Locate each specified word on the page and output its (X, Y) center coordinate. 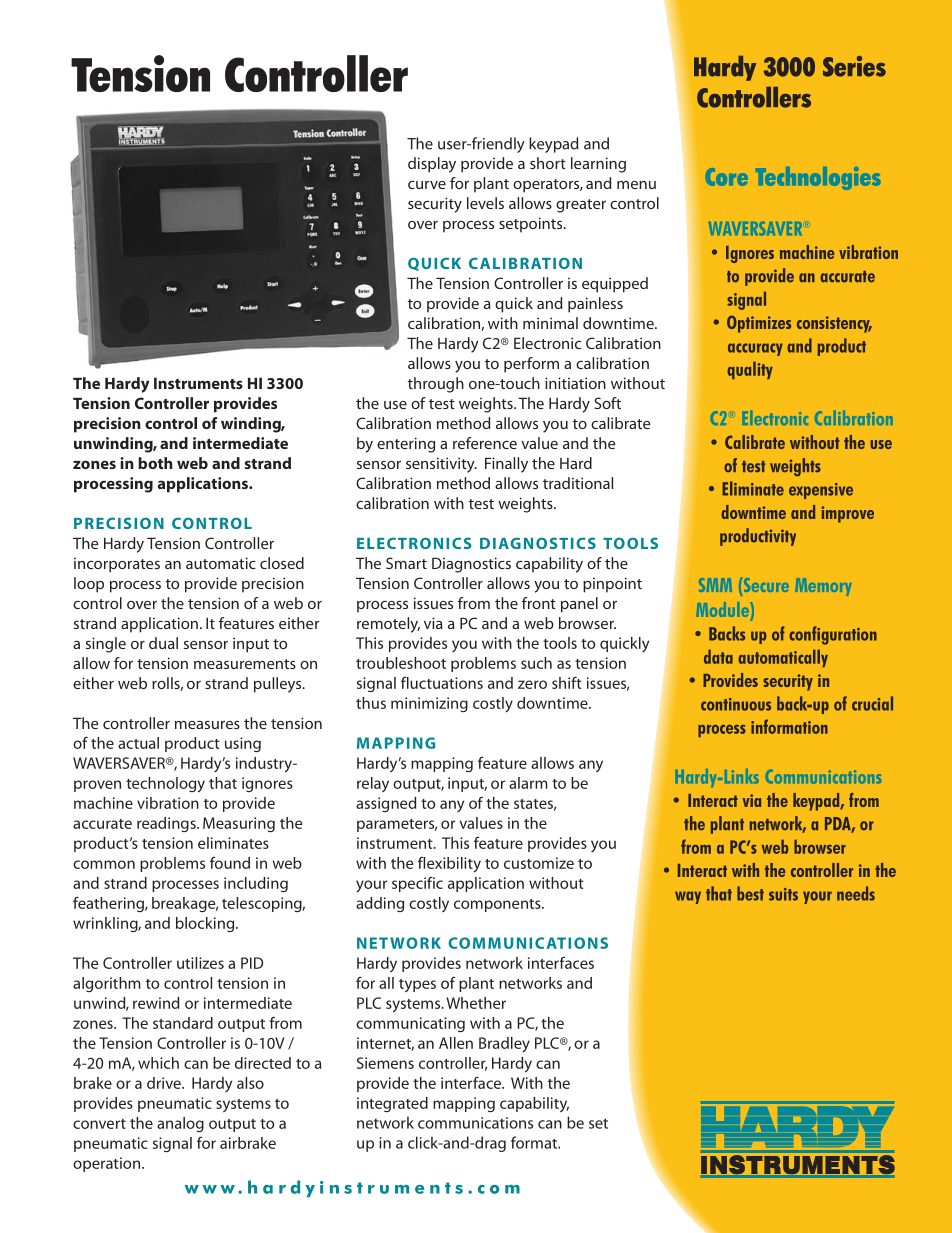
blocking (206, 924)
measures (207, 725)
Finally (506, 465)
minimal (550, 323)
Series (854, 66)
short (548, 163)
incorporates (117, 565)
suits (783, 894)
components (498, 905)
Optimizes (759, 324)
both (155, 463)
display (432, 165)
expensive (821, 491)
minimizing (429, 704)
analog (180, 1124)
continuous (736, 704)
